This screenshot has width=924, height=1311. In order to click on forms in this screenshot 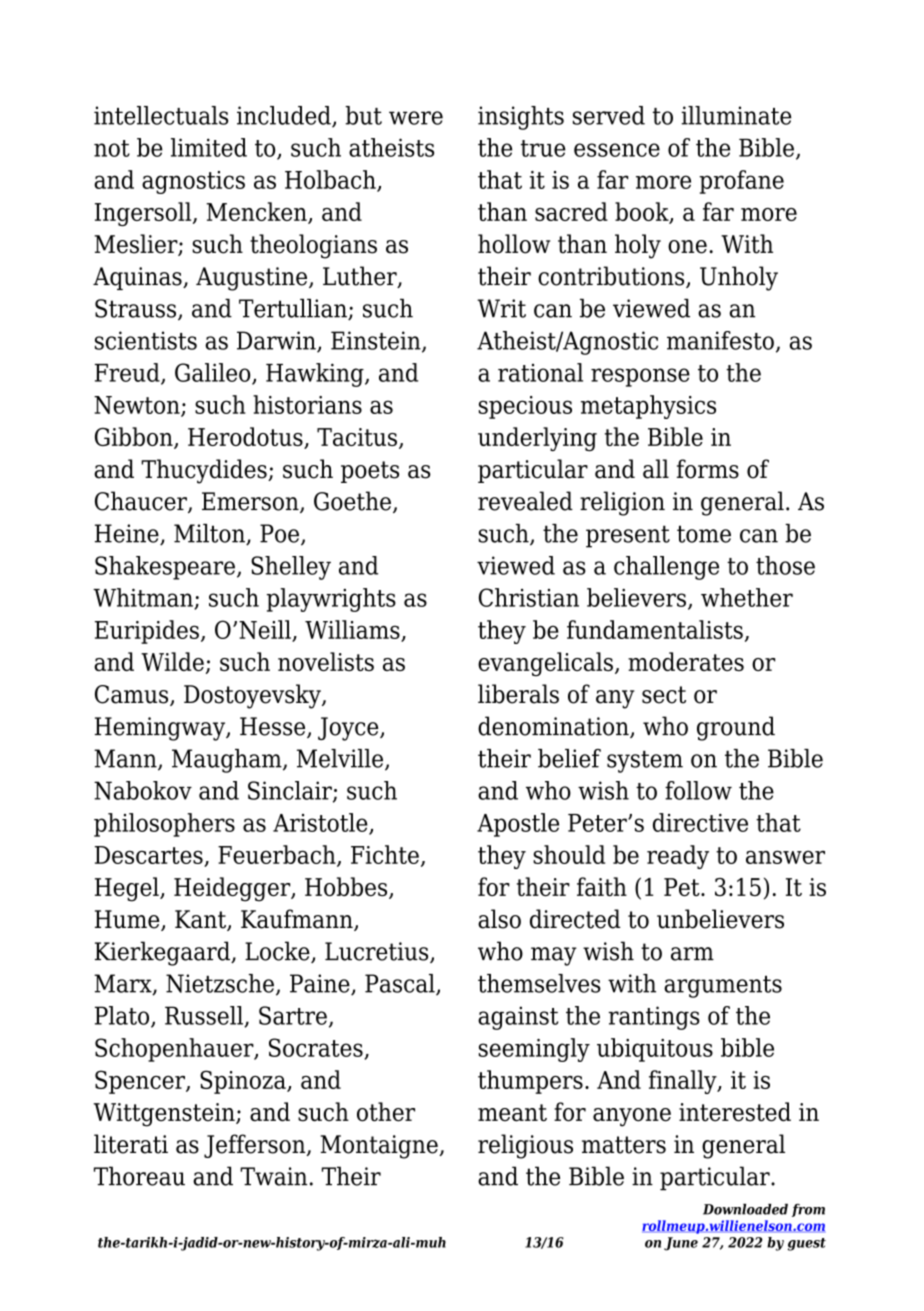, I will do `click(708, 469)`.
